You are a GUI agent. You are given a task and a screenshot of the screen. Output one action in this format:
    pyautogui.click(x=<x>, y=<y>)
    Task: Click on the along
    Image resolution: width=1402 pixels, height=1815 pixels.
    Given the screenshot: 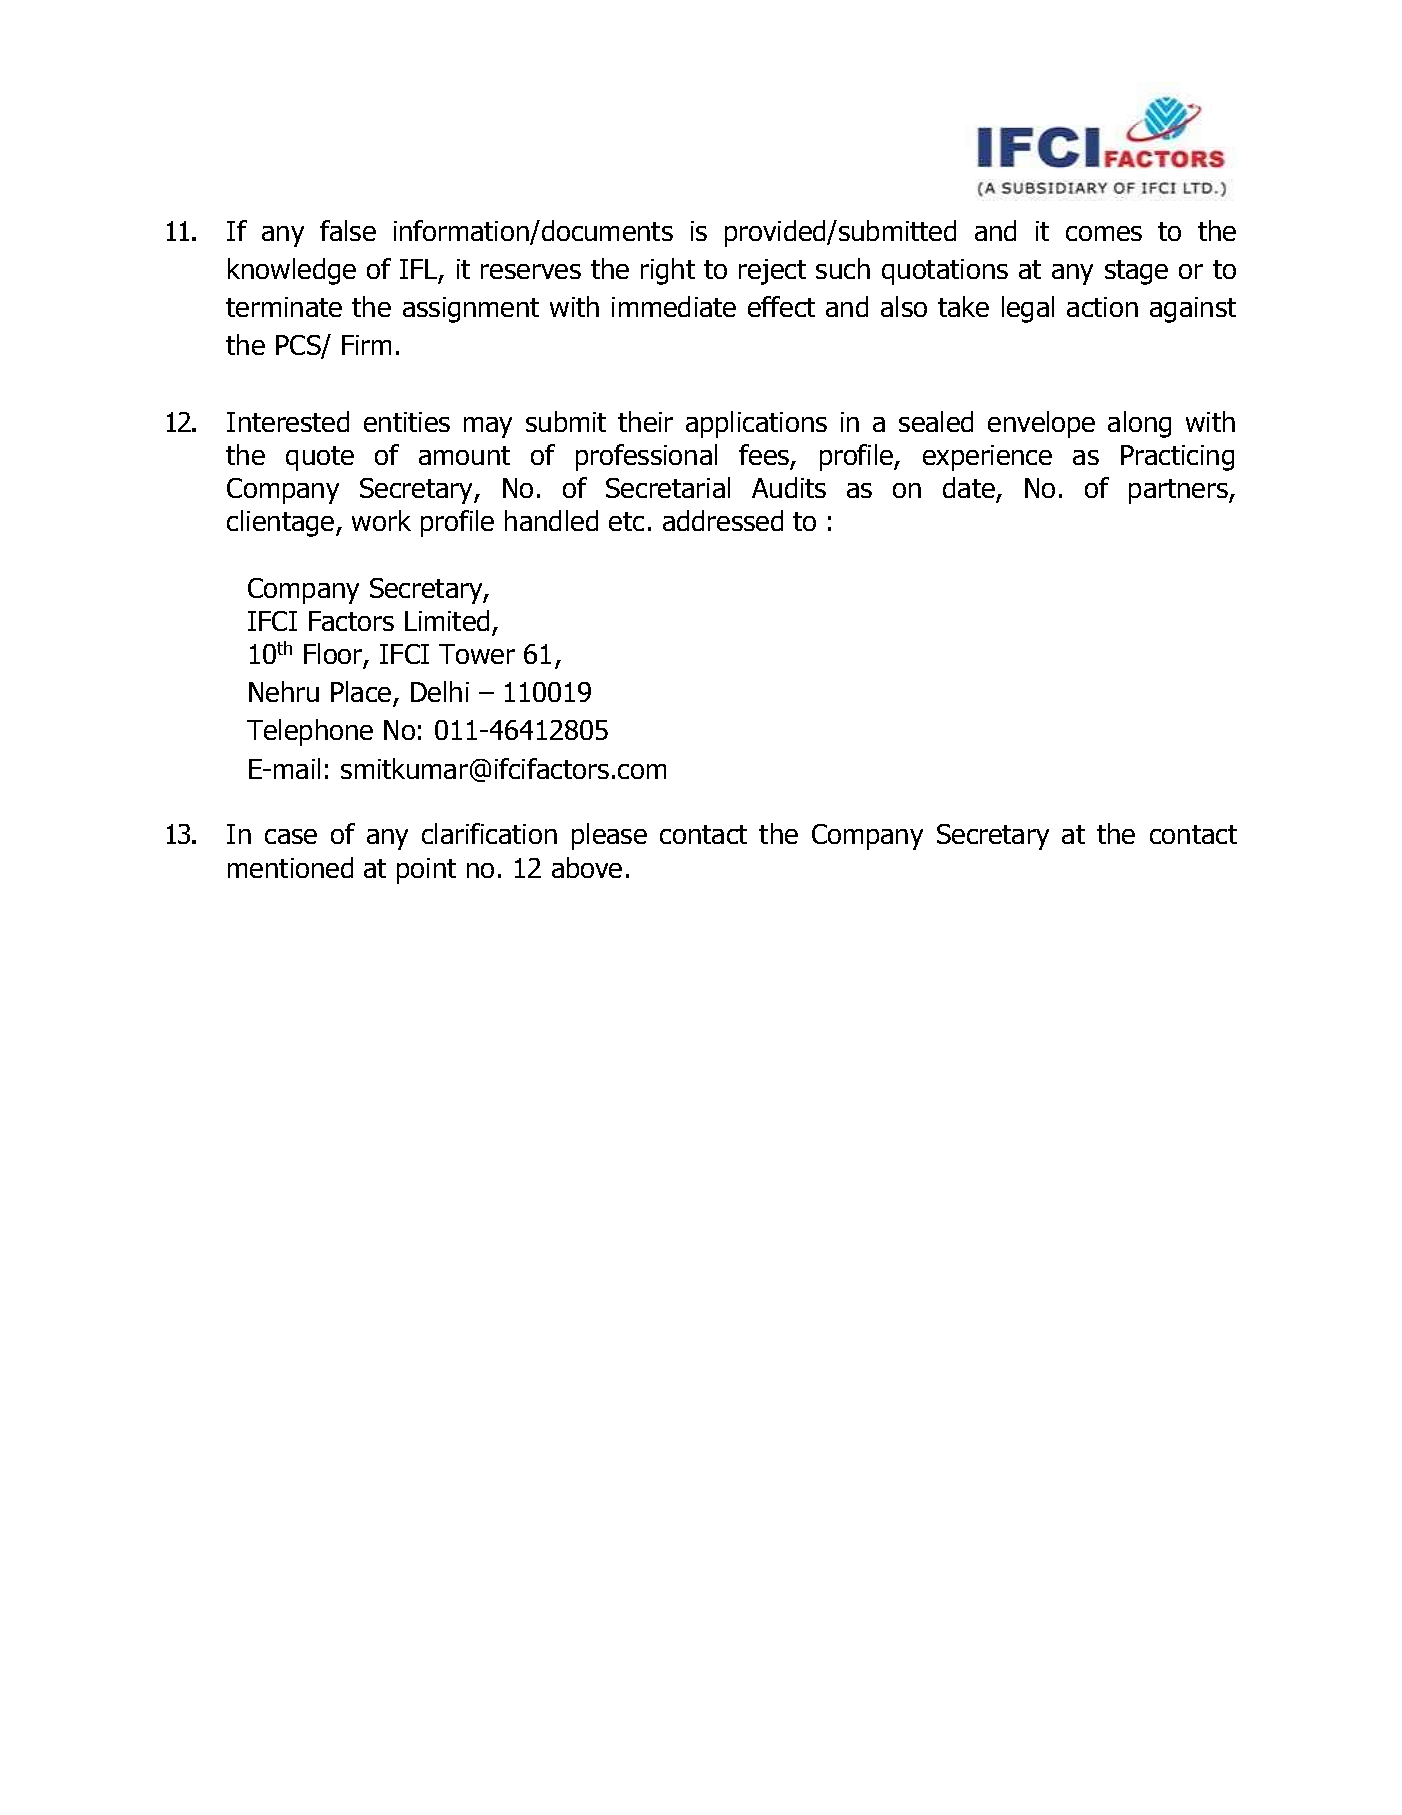 What is the action you would take?
    pyautogui.click(x=1139, y=424)
